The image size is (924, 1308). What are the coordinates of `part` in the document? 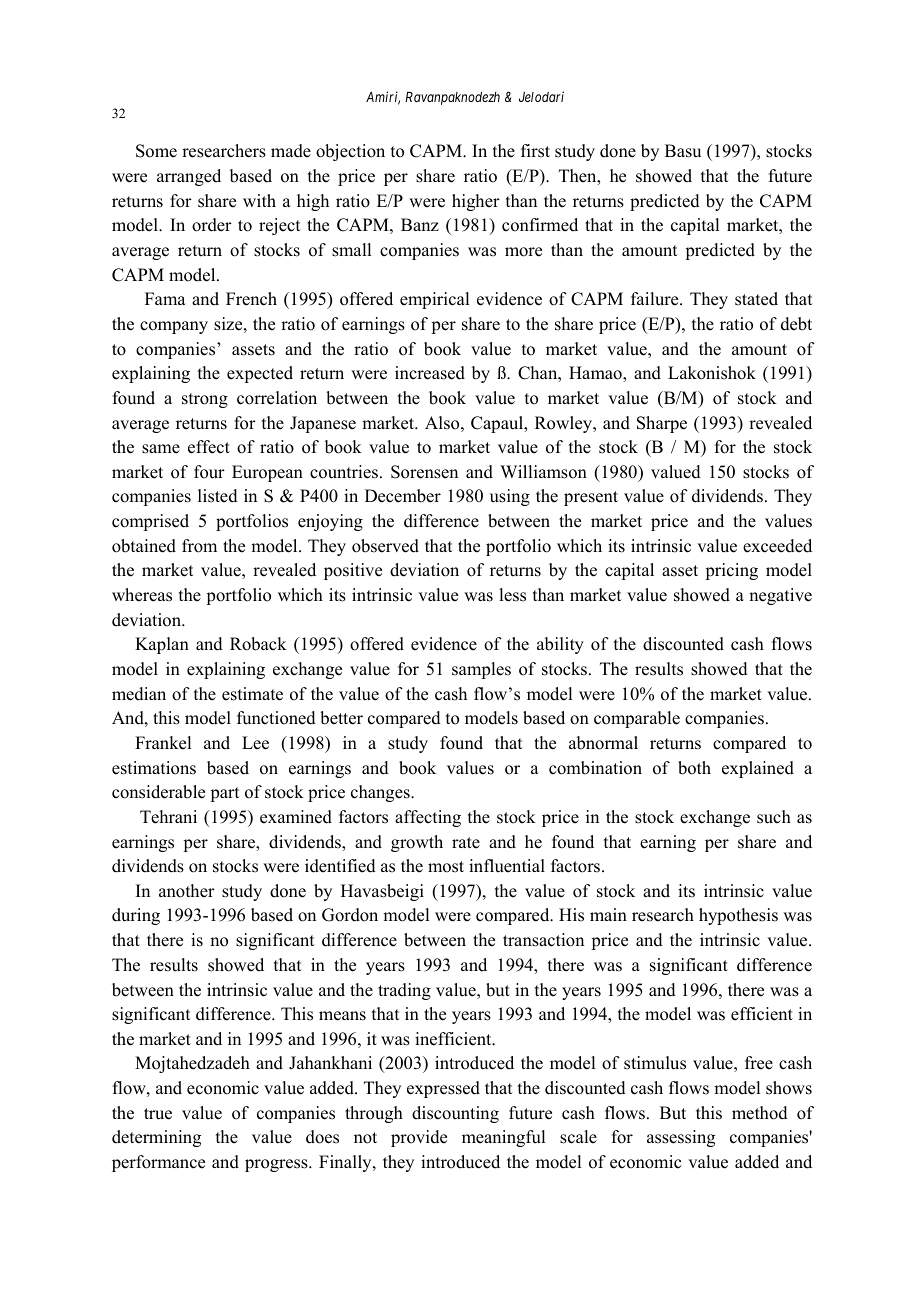 It's located at (224, 794).
